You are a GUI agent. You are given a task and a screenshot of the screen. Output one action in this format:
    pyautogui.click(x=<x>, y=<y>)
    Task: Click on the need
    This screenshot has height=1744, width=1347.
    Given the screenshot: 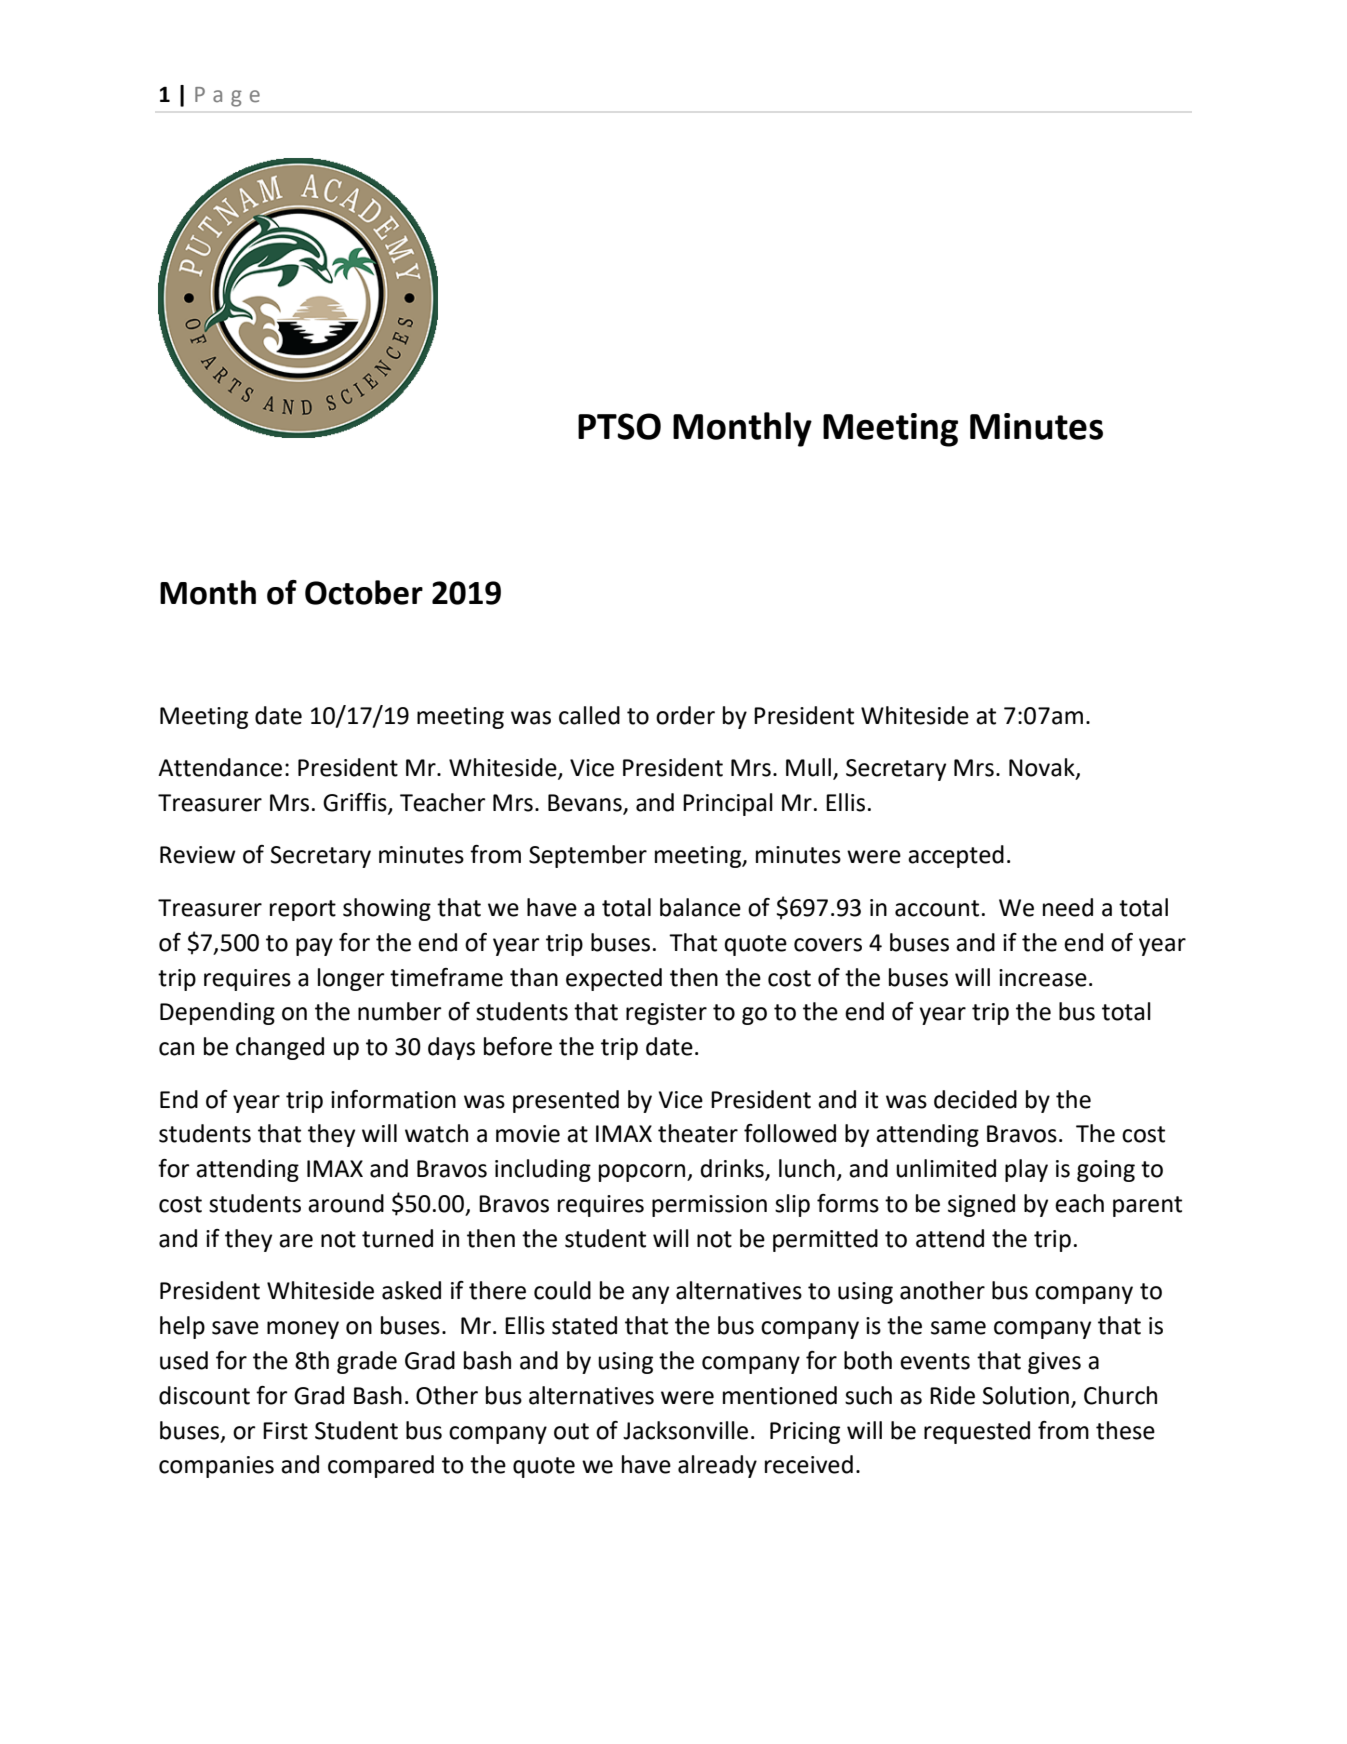 What is the action you would take?
    pyautogui.click(x=1068, y=907)
